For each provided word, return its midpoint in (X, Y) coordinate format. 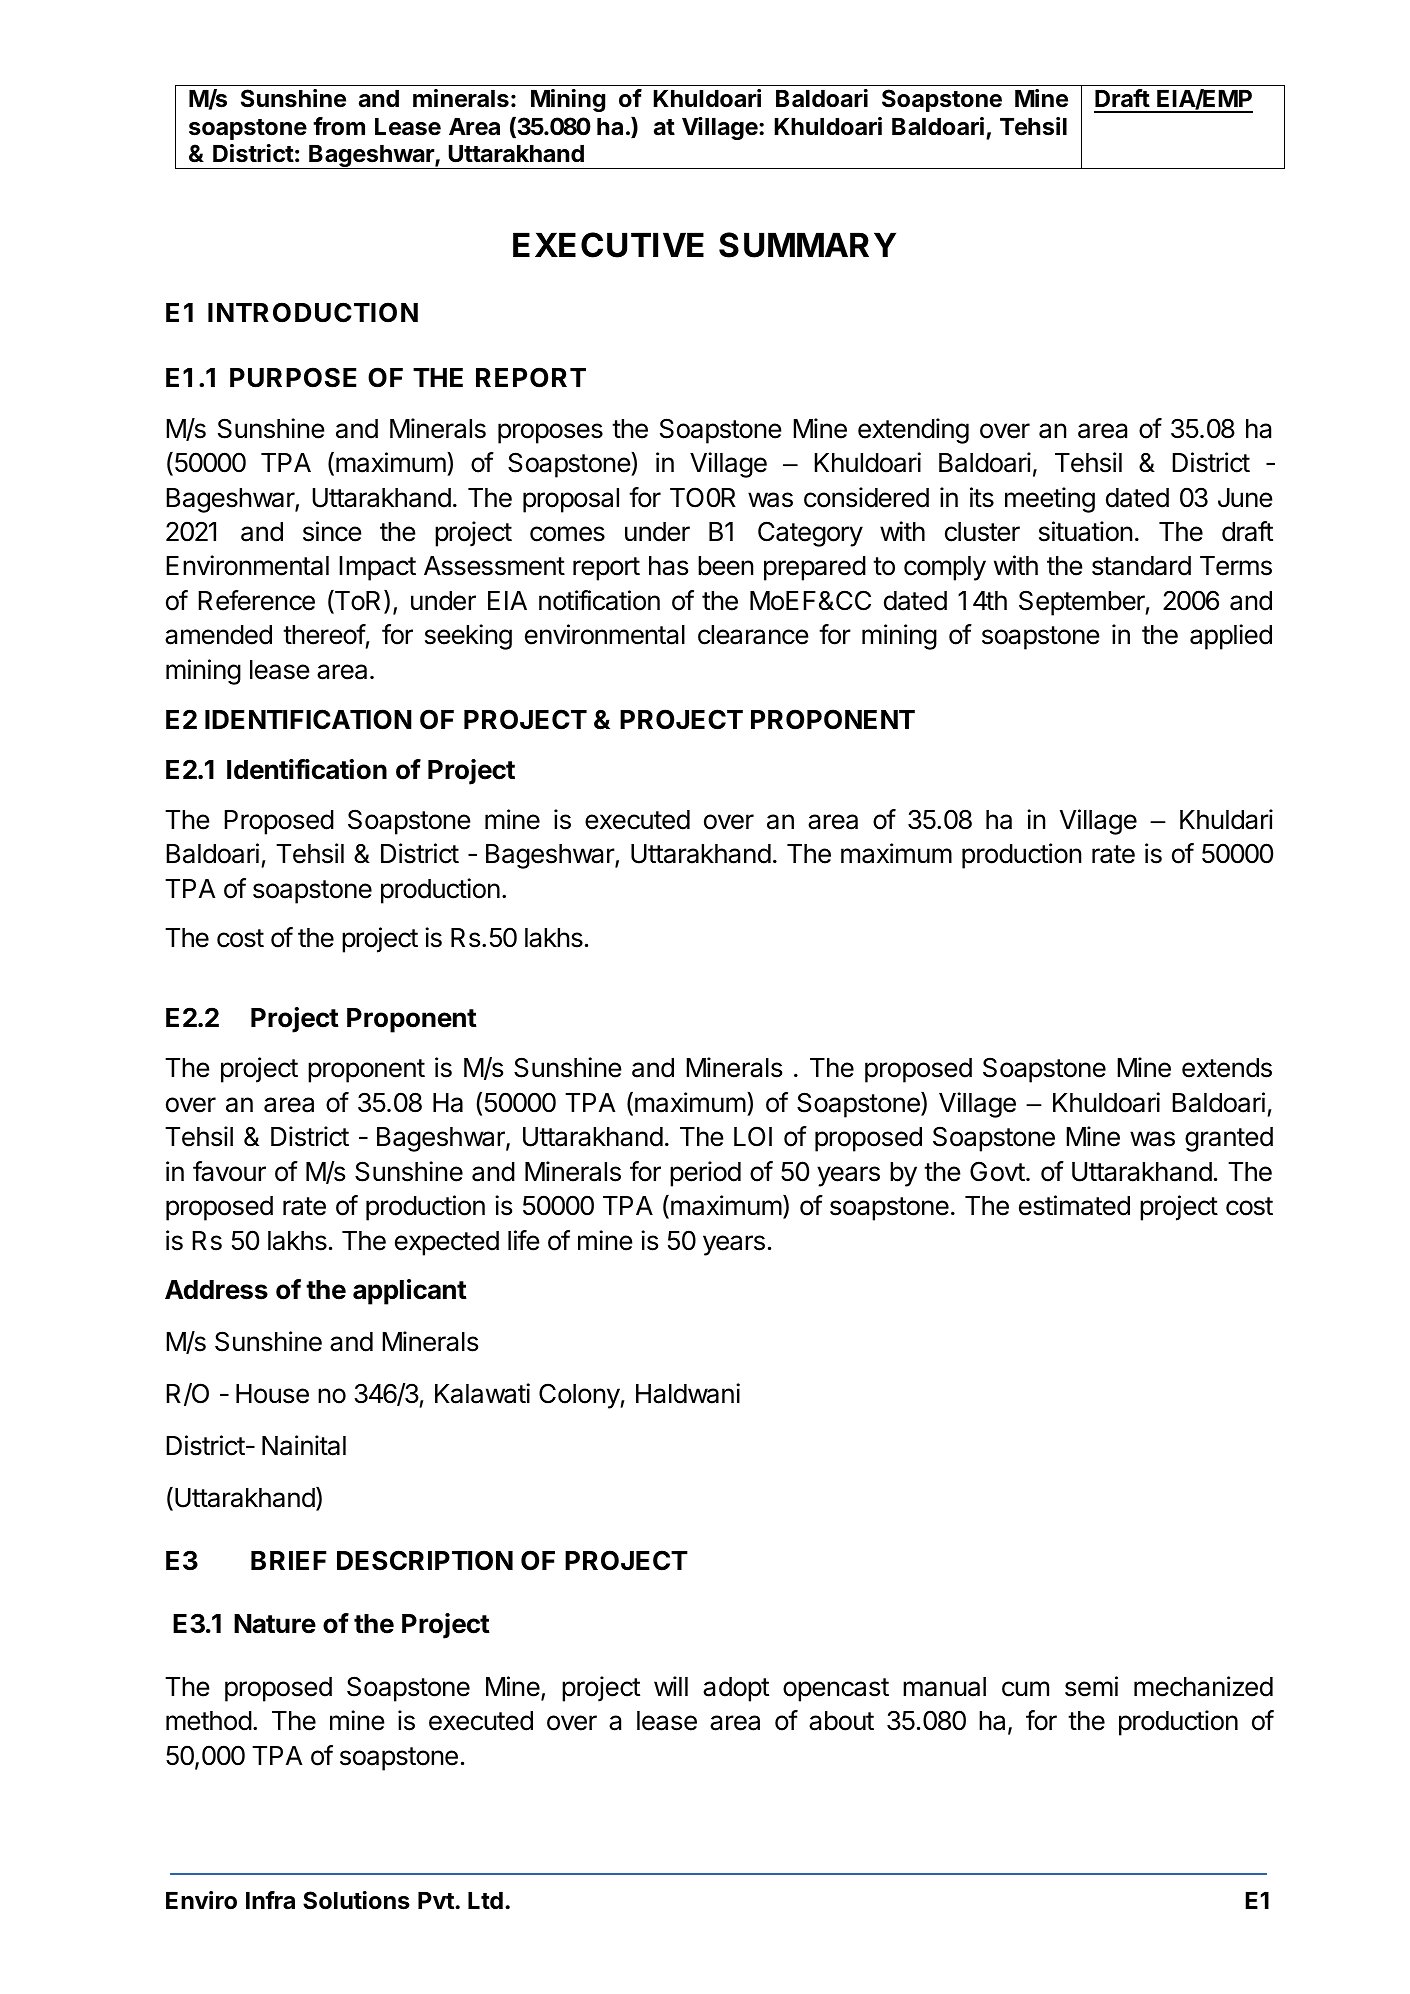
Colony (579, 1396)
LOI (753, 1136)
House (272, 1394)
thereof (324, 634)
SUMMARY (807, 245)
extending (913, 431)
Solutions (356, 1900)
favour (229, 1171)
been (725, 566)
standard (1141, 566)
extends (1227, 1068)
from (339, 126)
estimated (1074, 1205)
